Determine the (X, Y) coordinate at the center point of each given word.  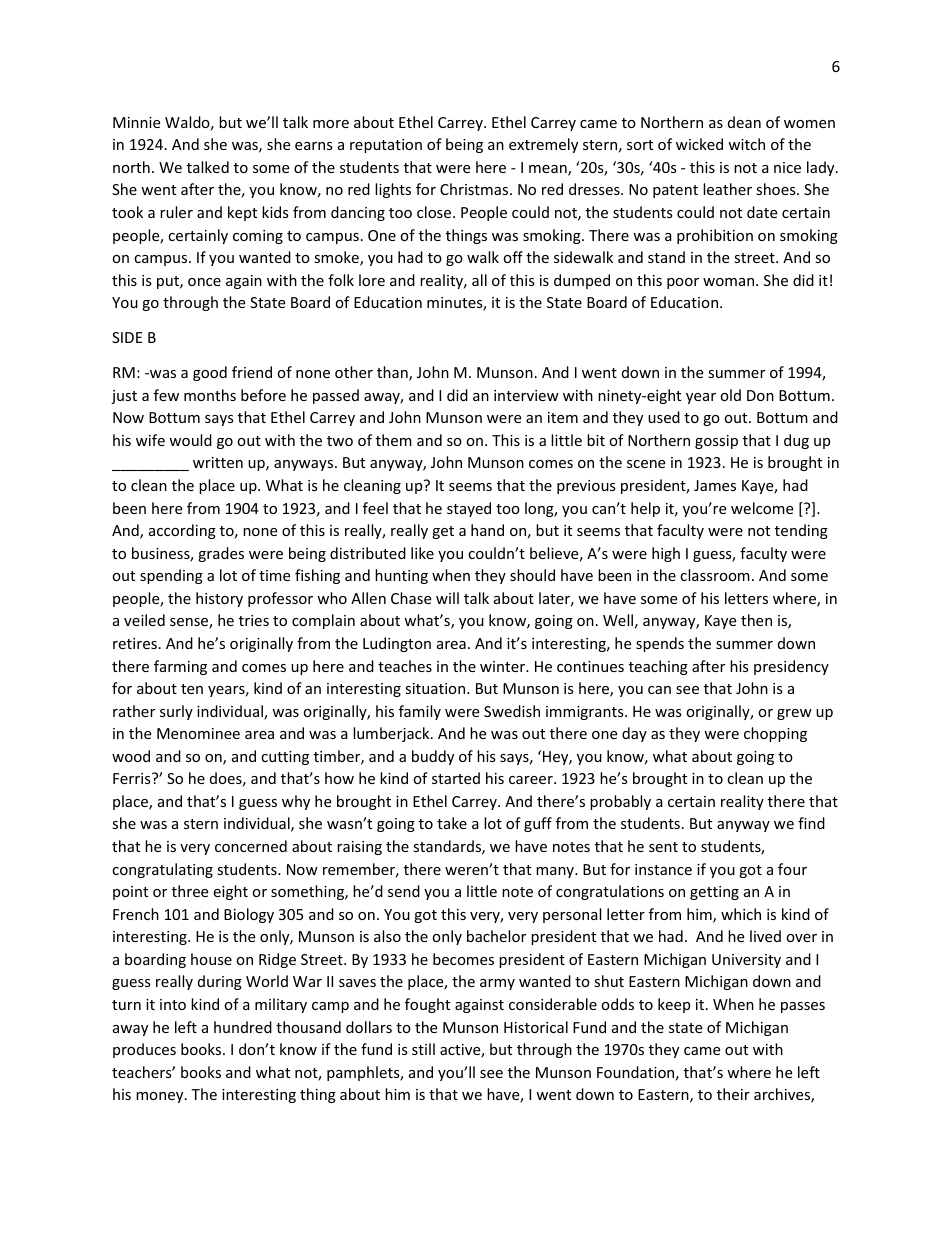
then (756, 620)
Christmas (475, 189)
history (219, 599)
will (447, 598)
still (423, 1049)
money (161, 1097)
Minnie (136, 122)
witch (746, 144)
